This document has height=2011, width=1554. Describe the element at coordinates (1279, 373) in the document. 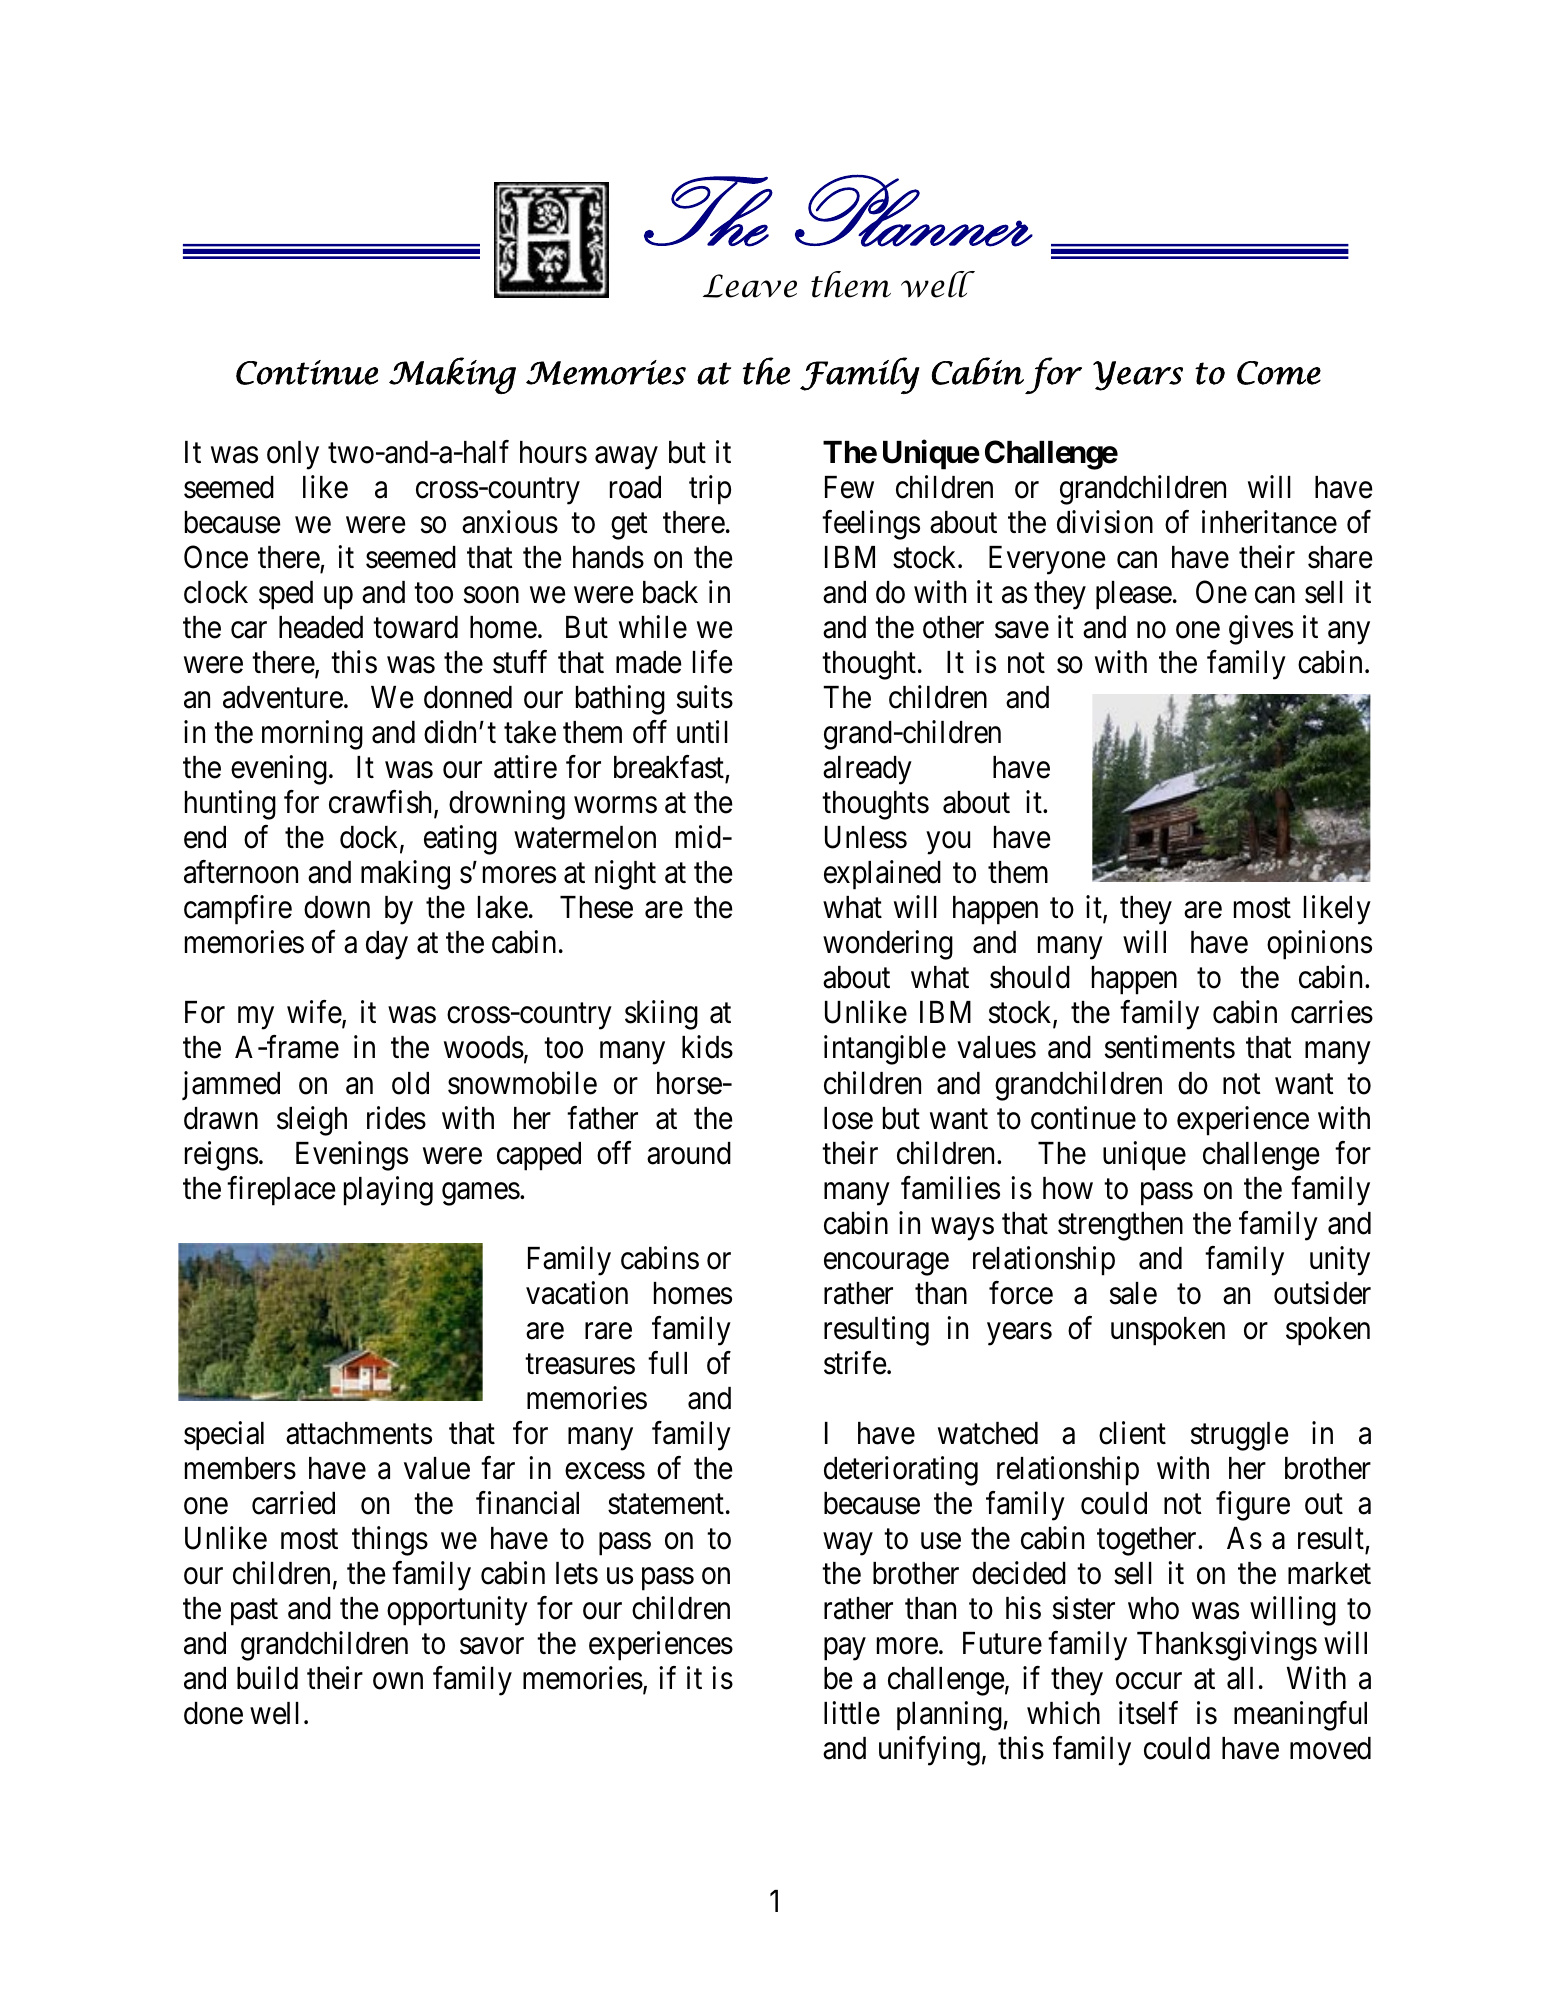

I see `Come` at that location.
